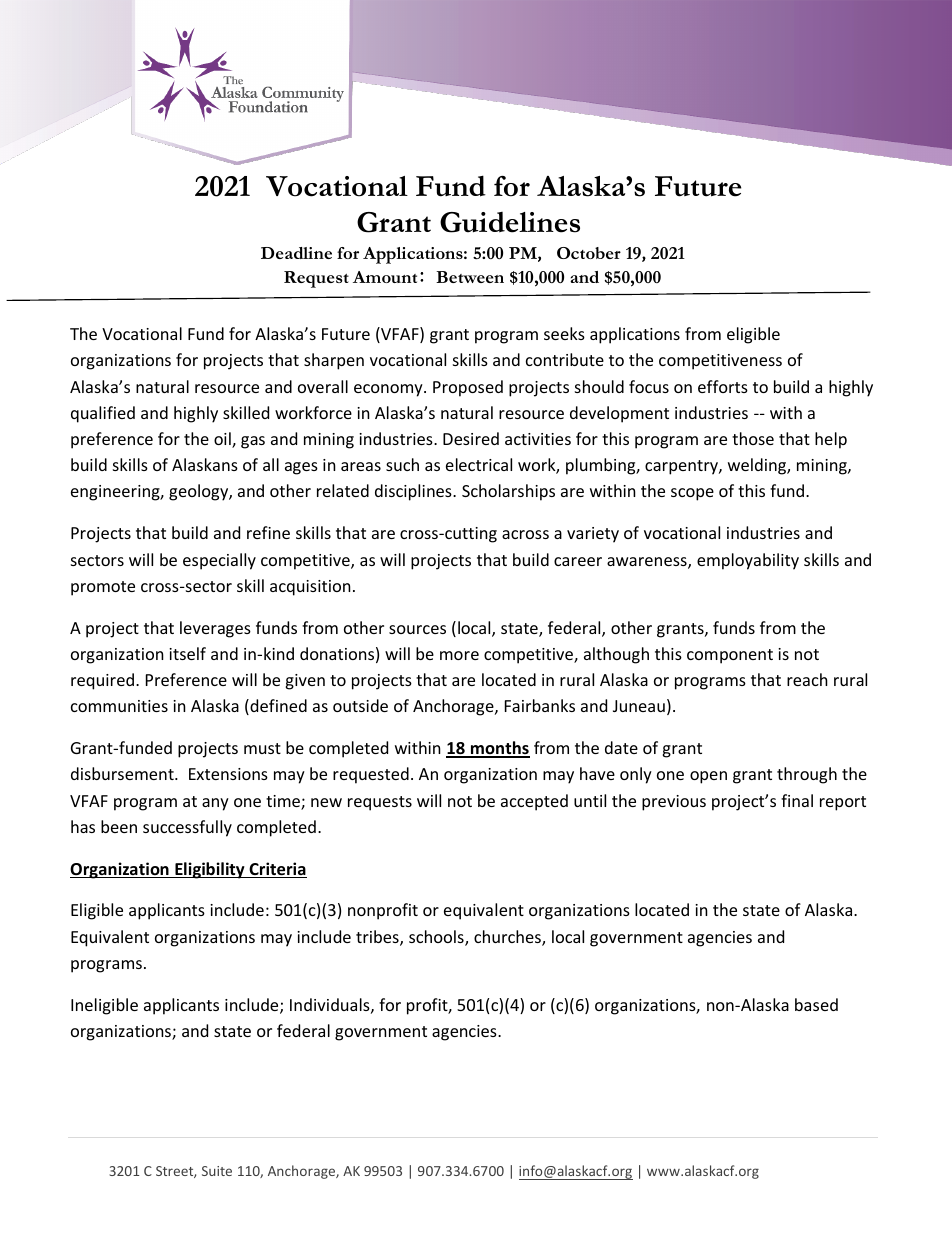 The image size is (952, 1233). What do you see at coordinates (753, 438) in the screenshot?
I see `those` at bounding box center [753, 438].
